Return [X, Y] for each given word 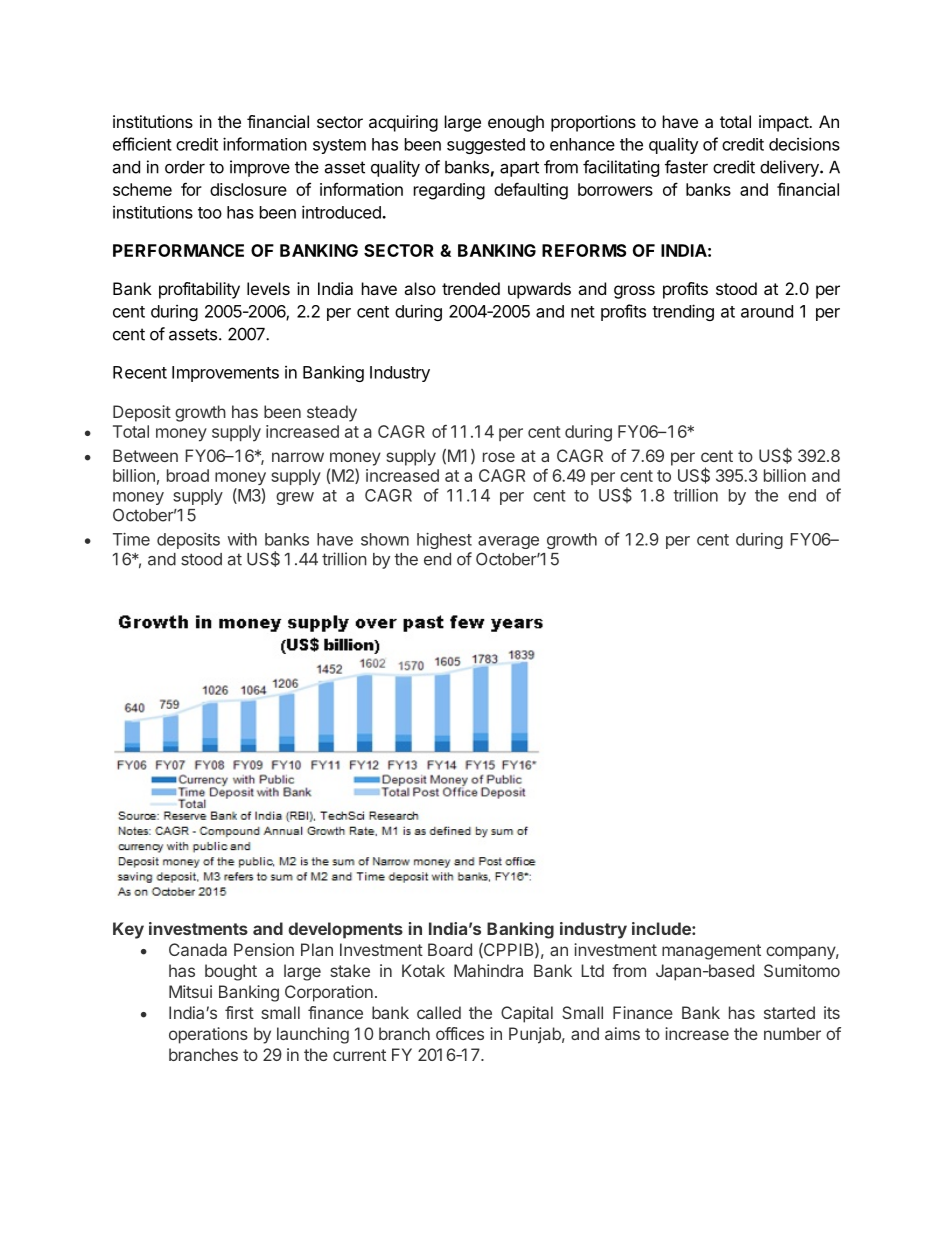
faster [686, 167]
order [185, 167]
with [242, 539]
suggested [486, 146]
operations [208, 1035]
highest [444, 540]
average [508, 542]
